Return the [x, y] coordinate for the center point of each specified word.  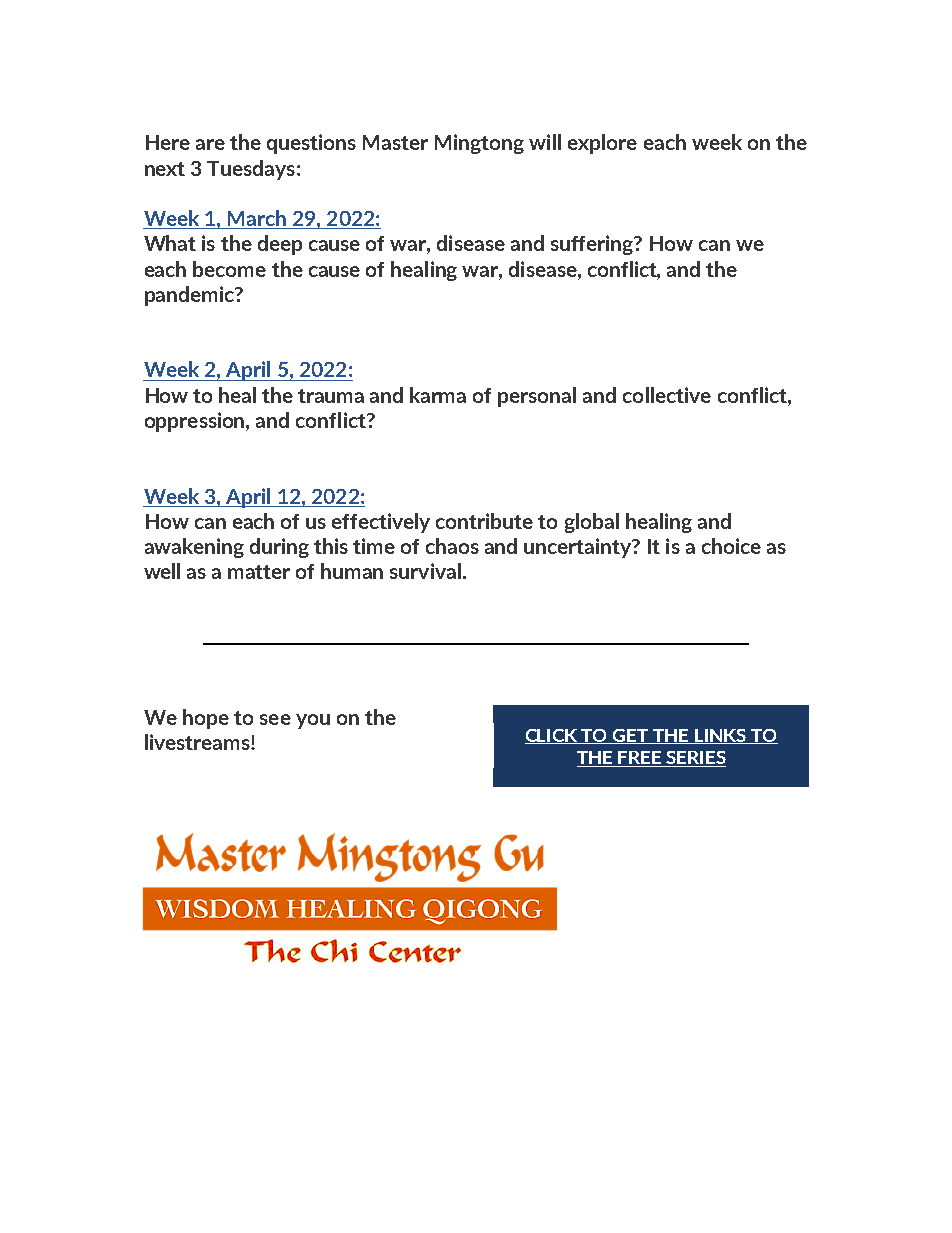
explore [602, 144]
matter [259, 572]
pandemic [190, 296]
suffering [593, 245]
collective [667, 395]
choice [731, 546]
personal [537, 397]
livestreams [198, 742]
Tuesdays [251, 170]
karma [438, 395]
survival [425, 571]
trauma [331, 396]
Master [395, 142]
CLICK [552, 736]
